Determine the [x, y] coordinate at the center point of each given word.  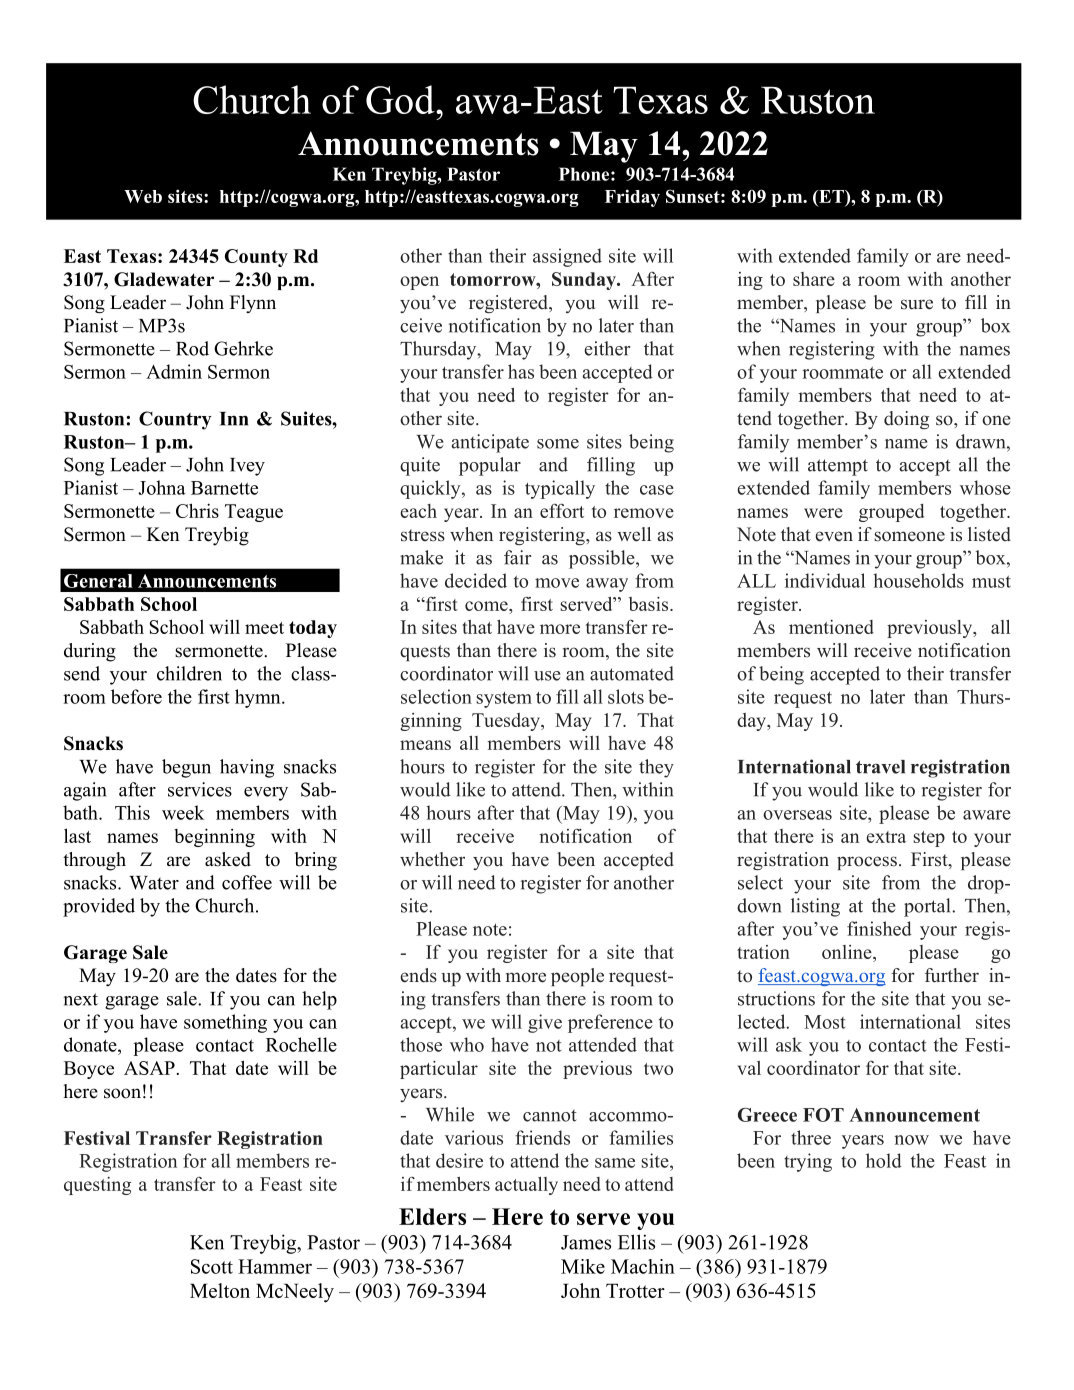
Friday [632, 198]
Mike [583, 1266]
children [189, 673]
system [504, 700]
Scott [212, 1266]
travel [880, 767]
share [814, 279]
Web [143, 196]
